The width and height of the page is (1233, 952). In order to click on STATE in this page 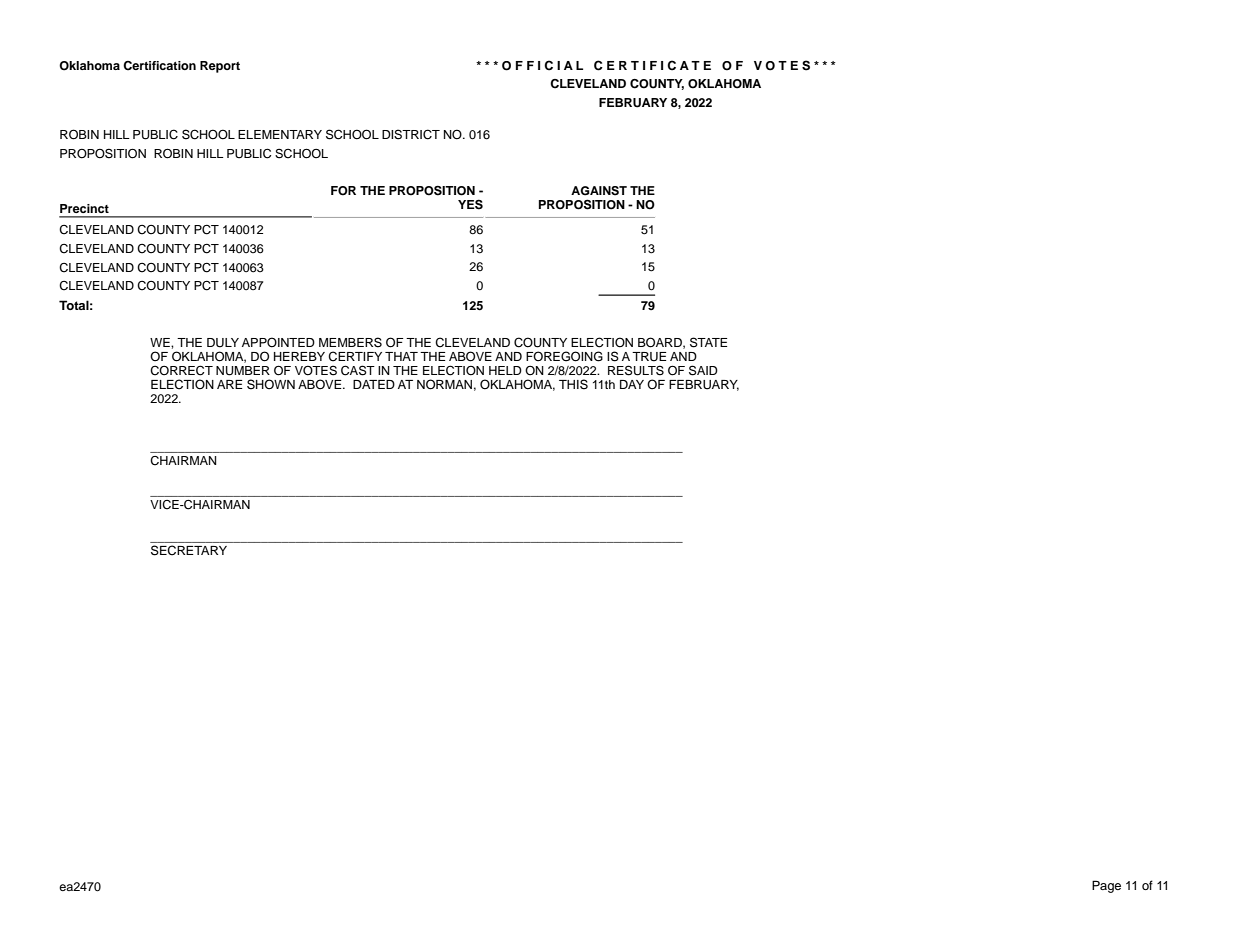, I will do `click(708, 342)`.
